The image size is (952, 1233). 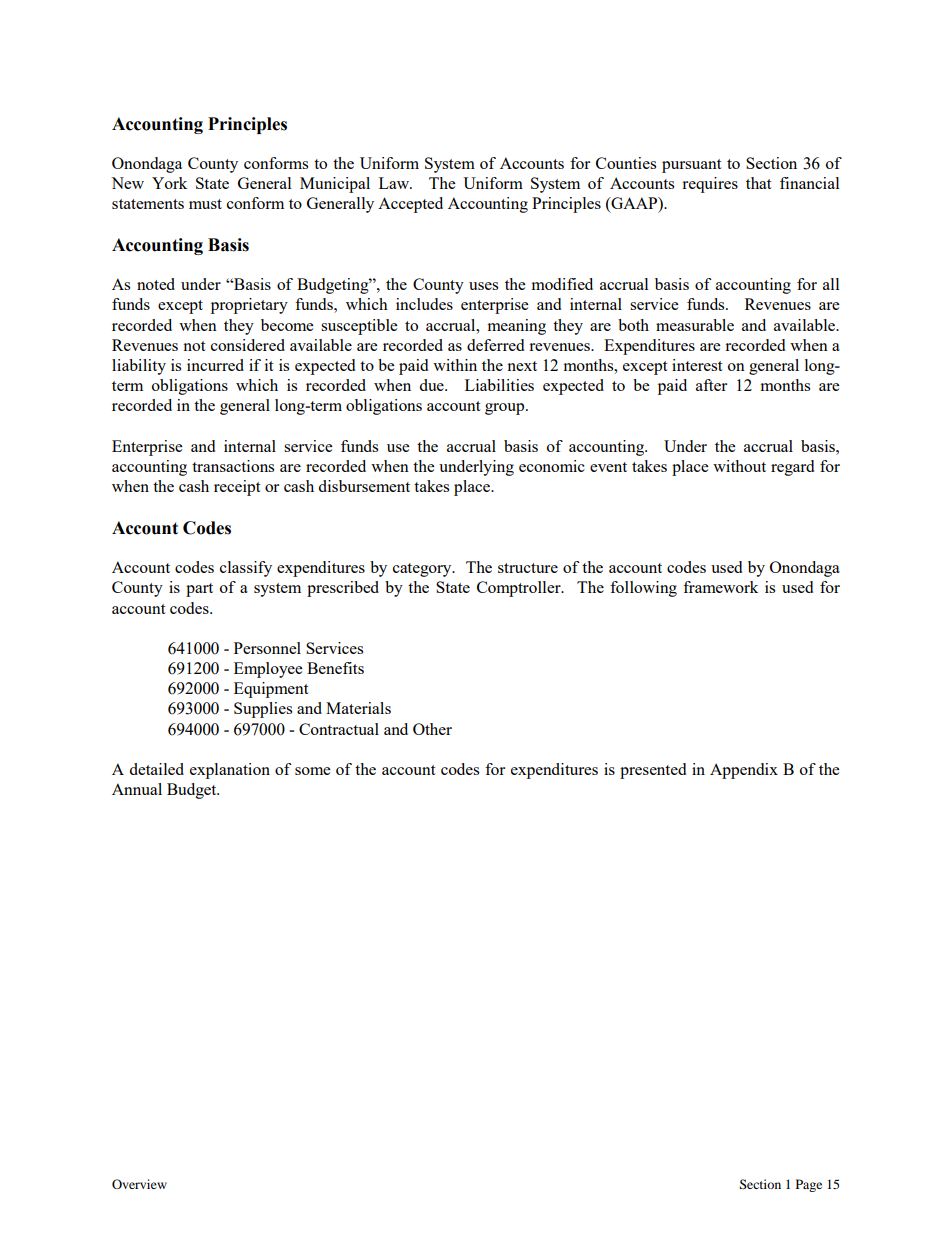 I want to click on group, so click(x=506, y=409).
